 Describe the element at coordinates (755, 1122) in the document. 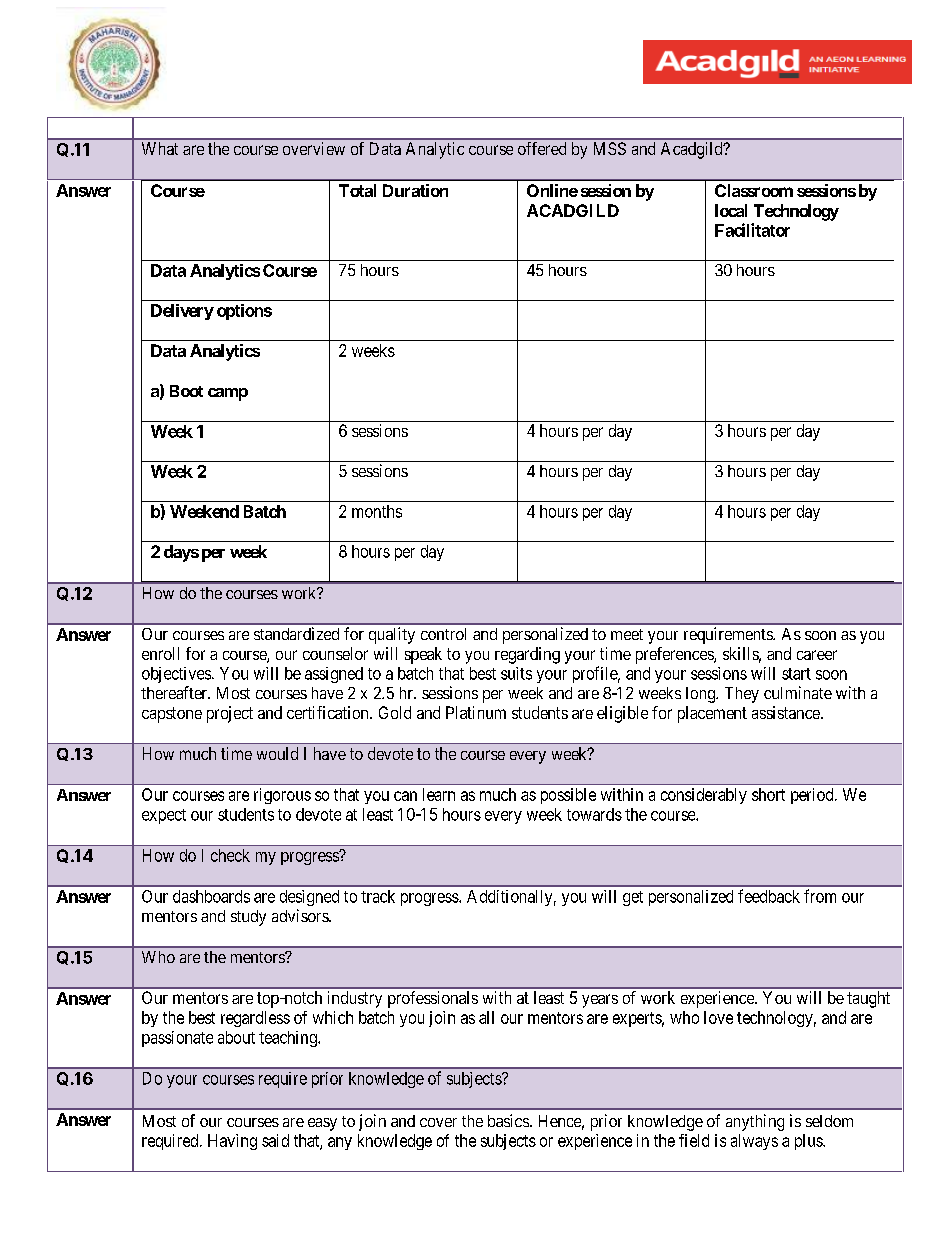

I see `anything` at that location.
